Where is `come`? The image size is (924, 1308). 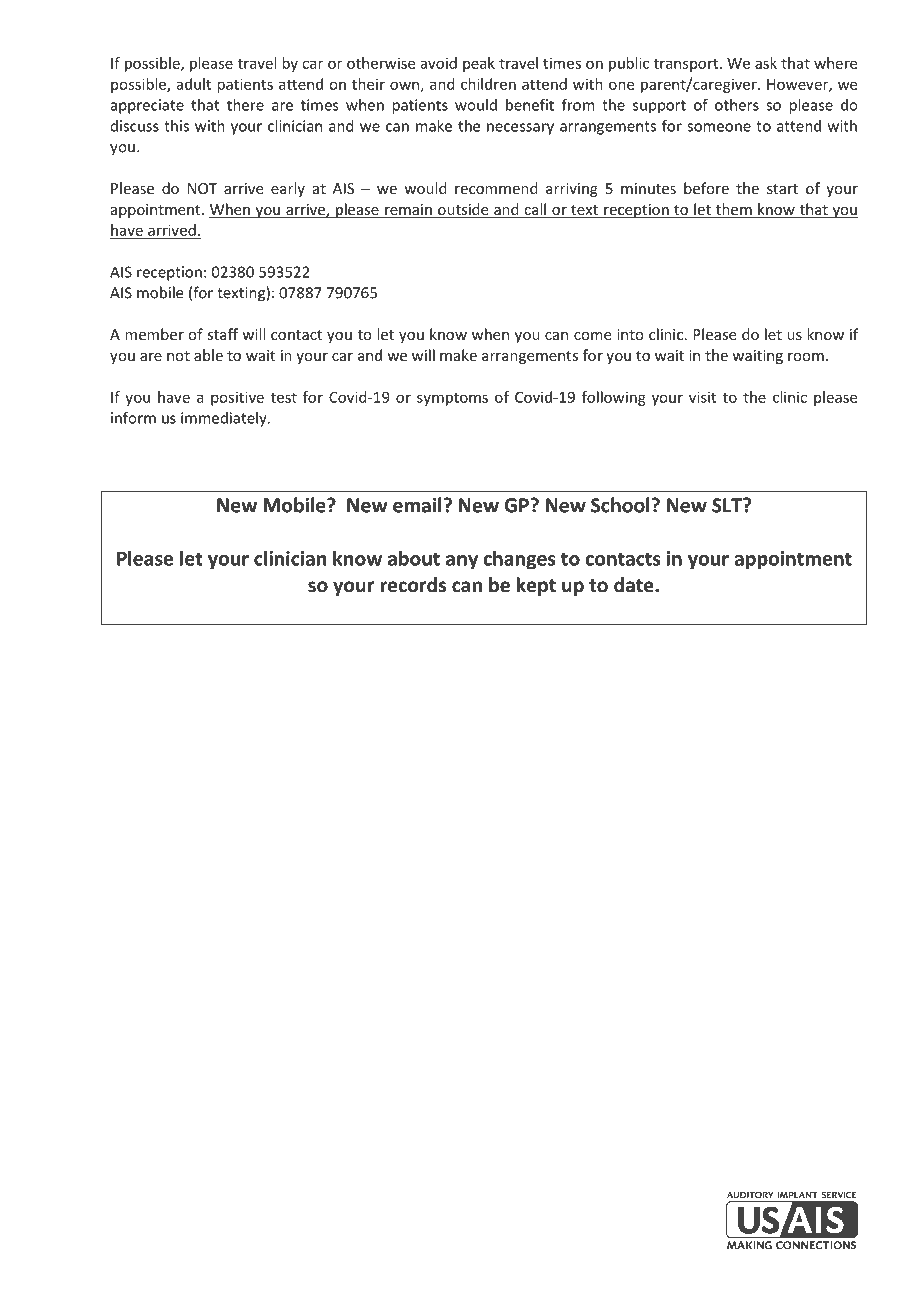
come is located at coordinates (592, 336).
